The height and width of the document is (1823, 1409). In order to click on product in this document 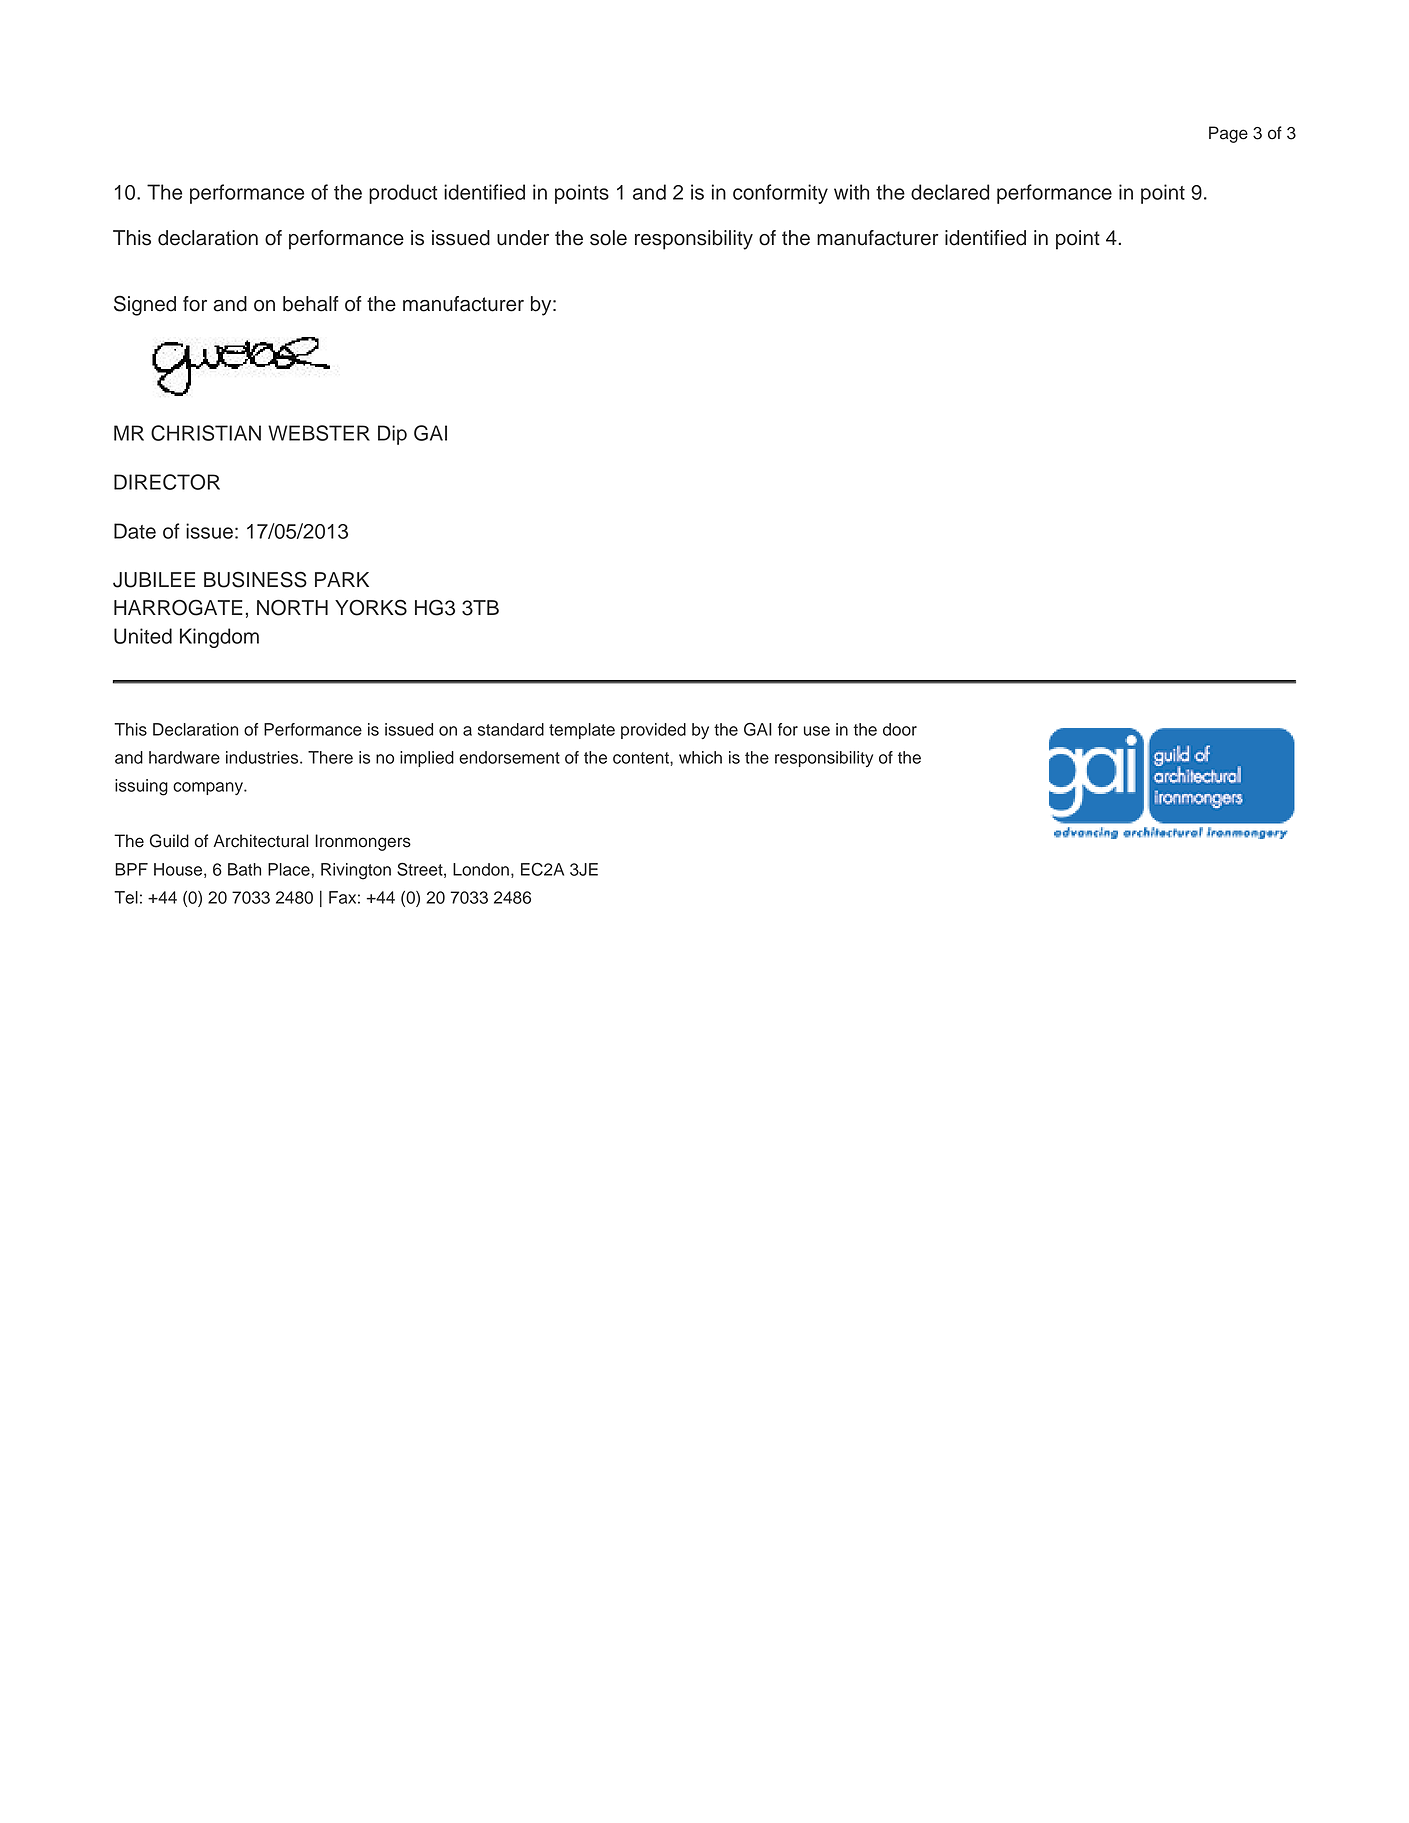, I will do `click(403, 194)`.
